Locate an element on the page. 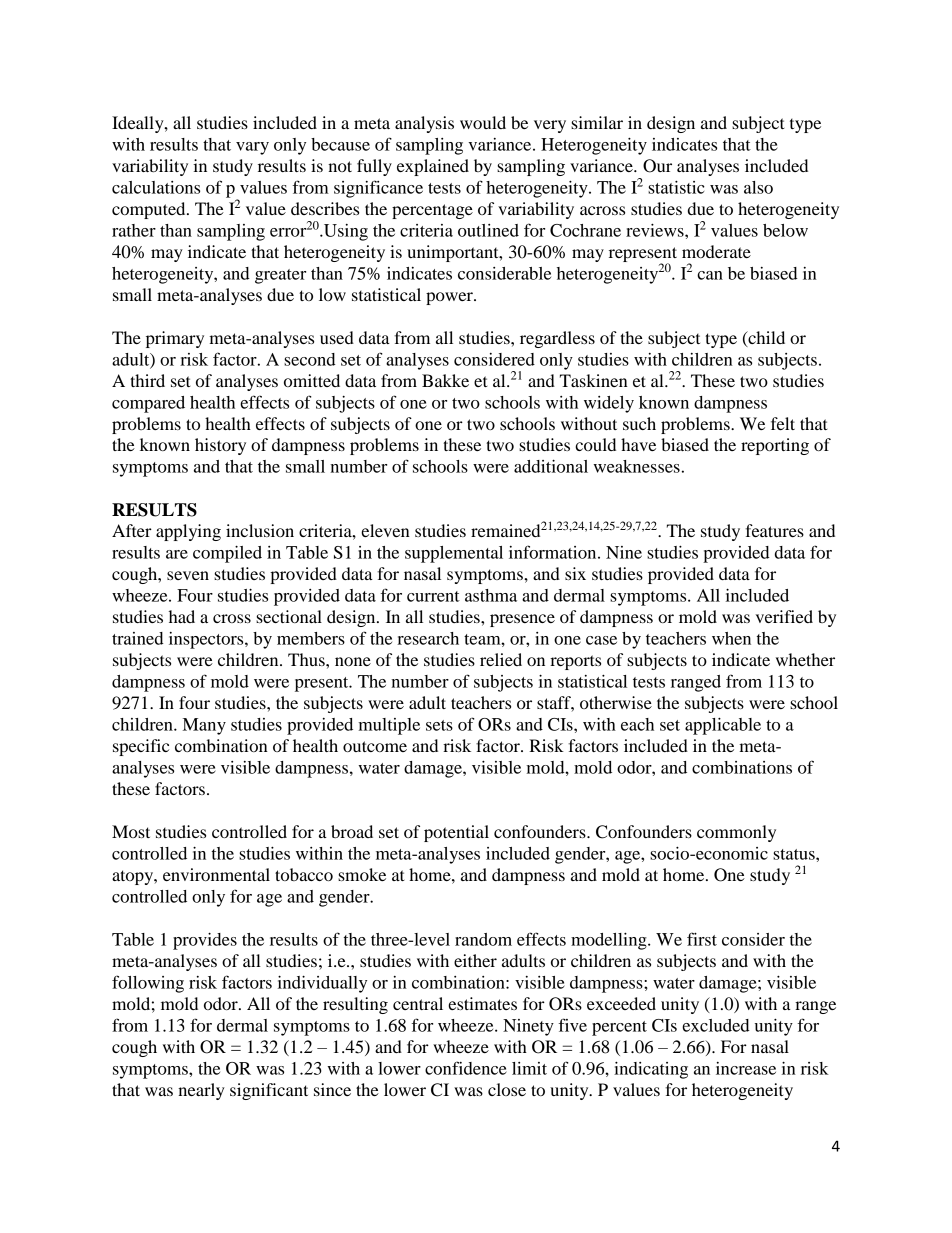 The height and width of the page is (1233, 952). history is located at coordinates (220, 446).
